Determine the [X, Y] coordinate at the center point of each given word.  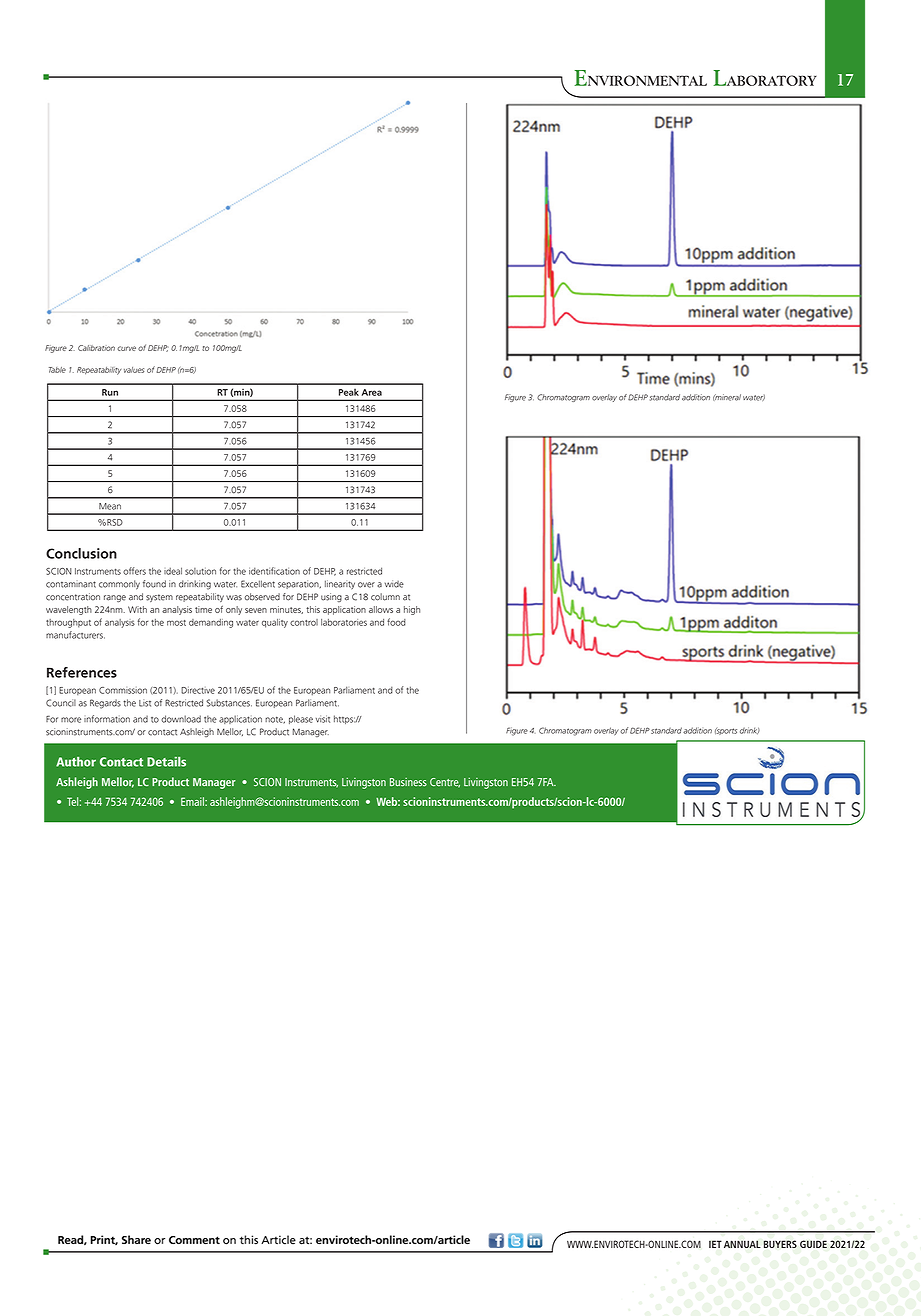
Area [372, 392]
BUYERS [780, 1244]
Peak [349, 392]
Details [166, 762]
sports [726, 731]
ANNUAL [742, 1244]
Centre [445, 783]
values [134, 370]
